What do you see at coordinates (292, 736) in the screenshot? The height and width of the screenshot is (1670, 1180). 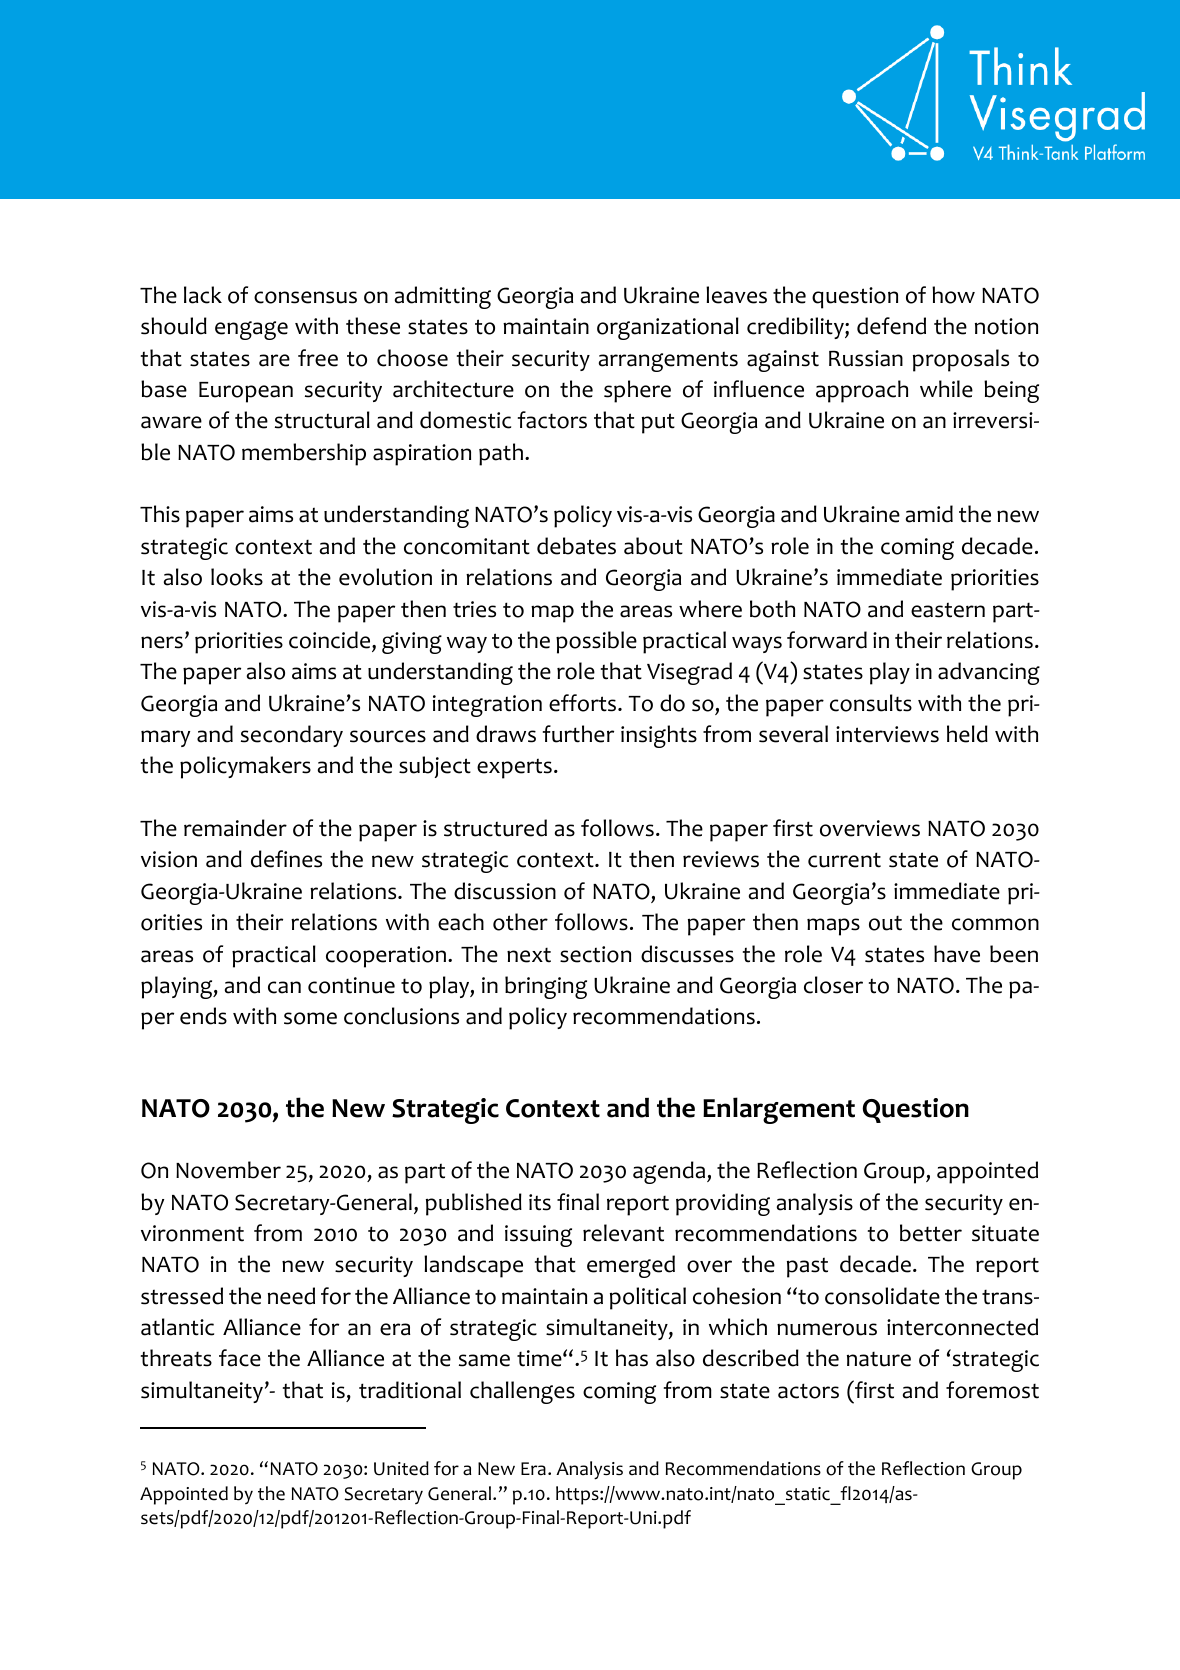 I see `secondary` at bounding box center [292, 736].
